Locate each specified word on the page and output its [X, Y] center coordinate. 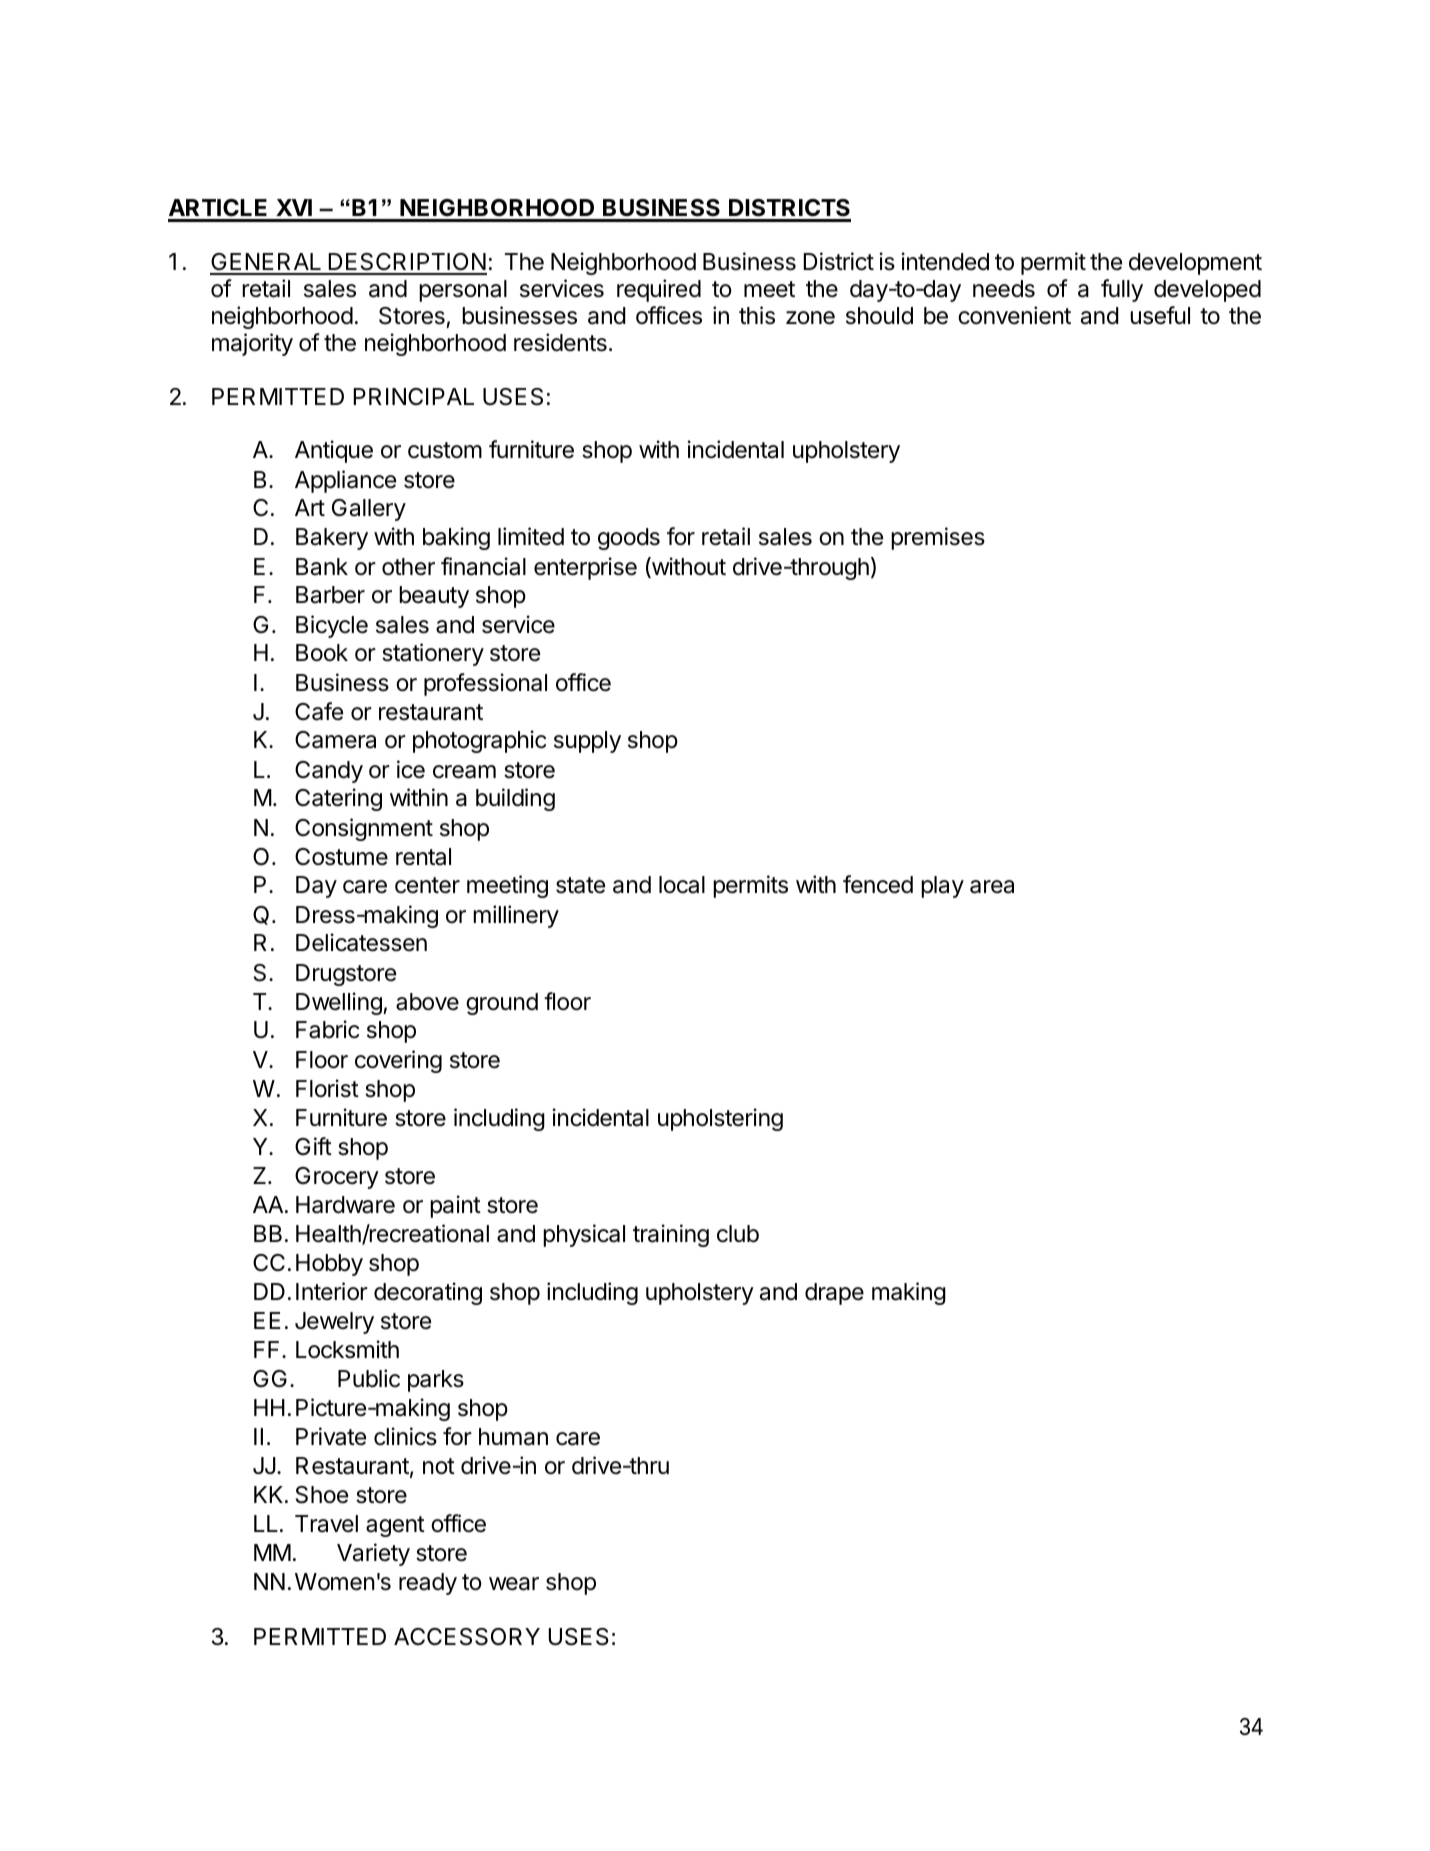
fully [1122, 290]
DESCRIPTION [406, 263]
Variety [373, 1554]
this [757, 315]
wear [514, 1584]
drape [834, 1294]
